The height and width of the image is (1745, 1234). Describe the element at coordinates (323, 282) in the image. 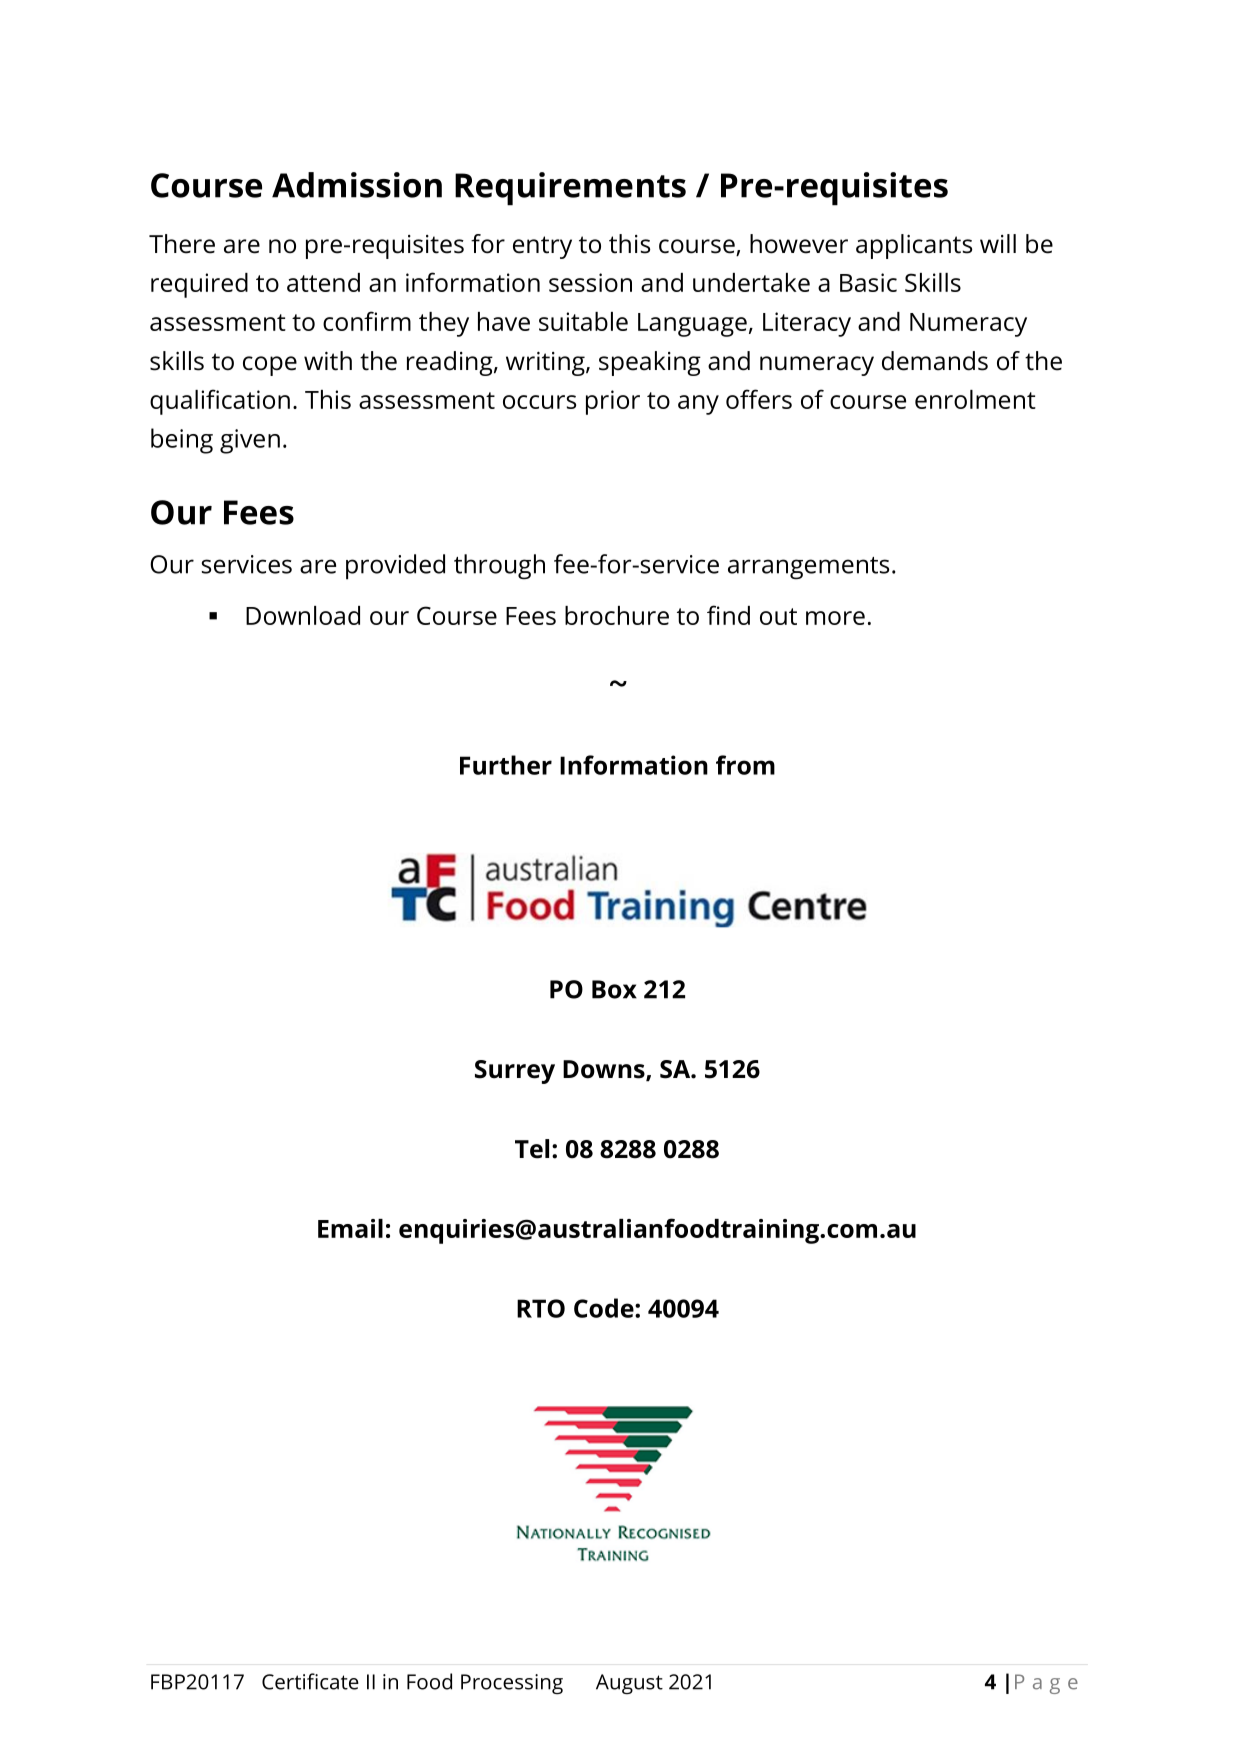

I see `attend` at that location.
